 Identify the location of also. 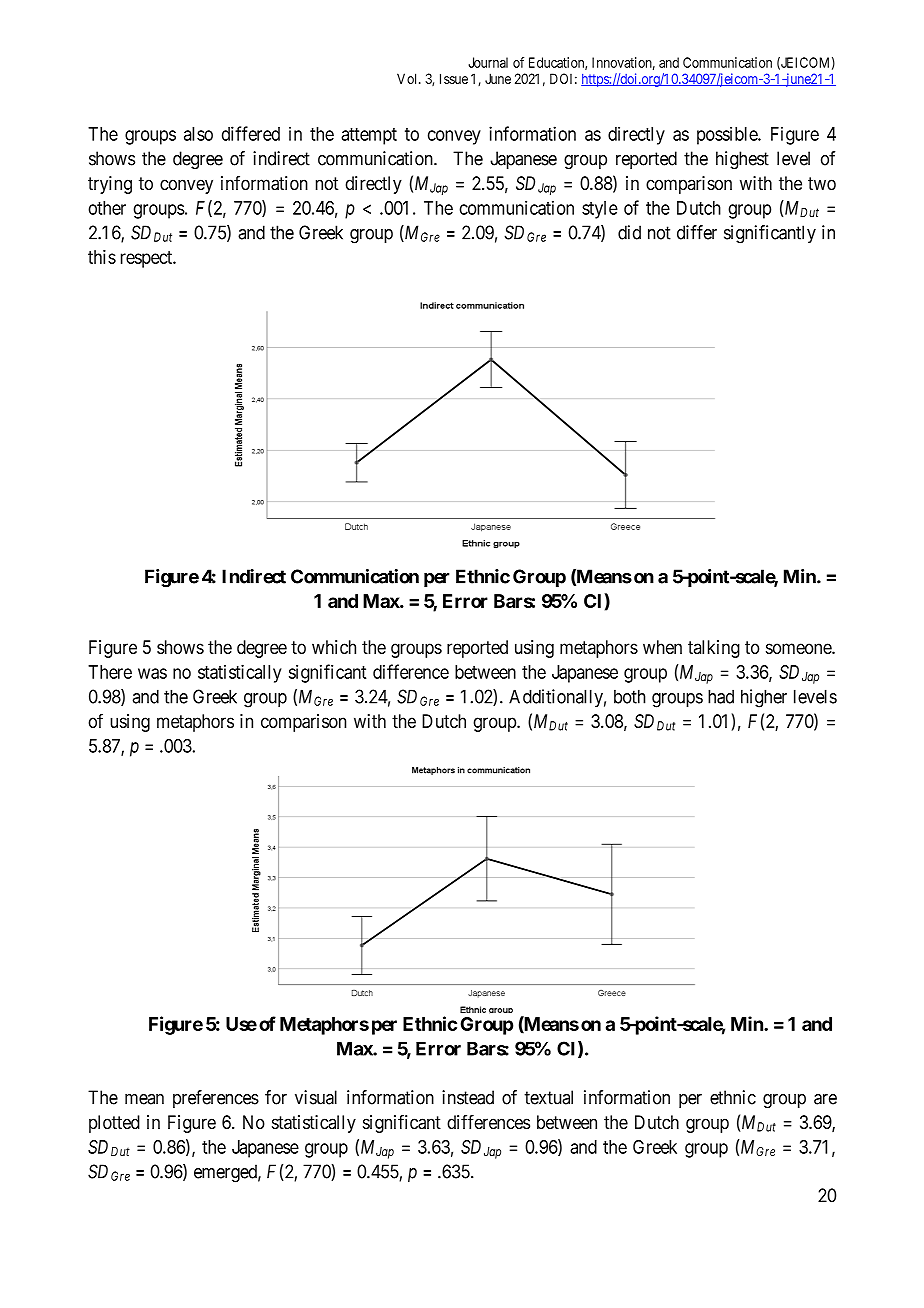
(198, 134).
